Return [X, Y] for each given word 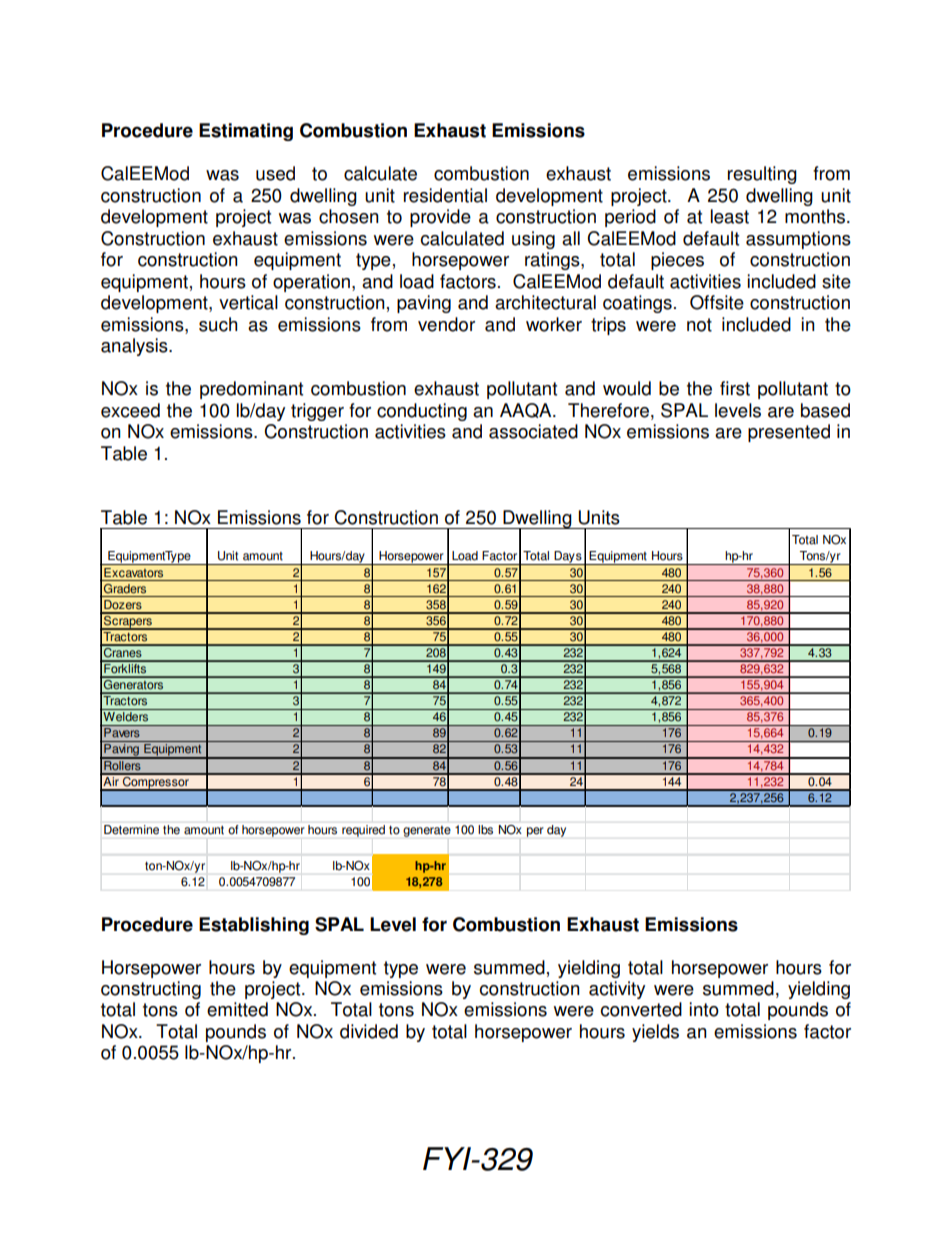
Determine [131, 829]
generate [427, 831]
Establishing [254, 926]
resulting [762, 175]
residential [445, 195]
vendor [446, 324]
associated [533, 431]
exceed [130, 410]
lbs [486, 829]
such [218, 324]
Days [568, 558]
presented [789, 433]
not [699, 325]
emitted [237, 1009]
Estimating [246, 132]
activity [617, 990]
